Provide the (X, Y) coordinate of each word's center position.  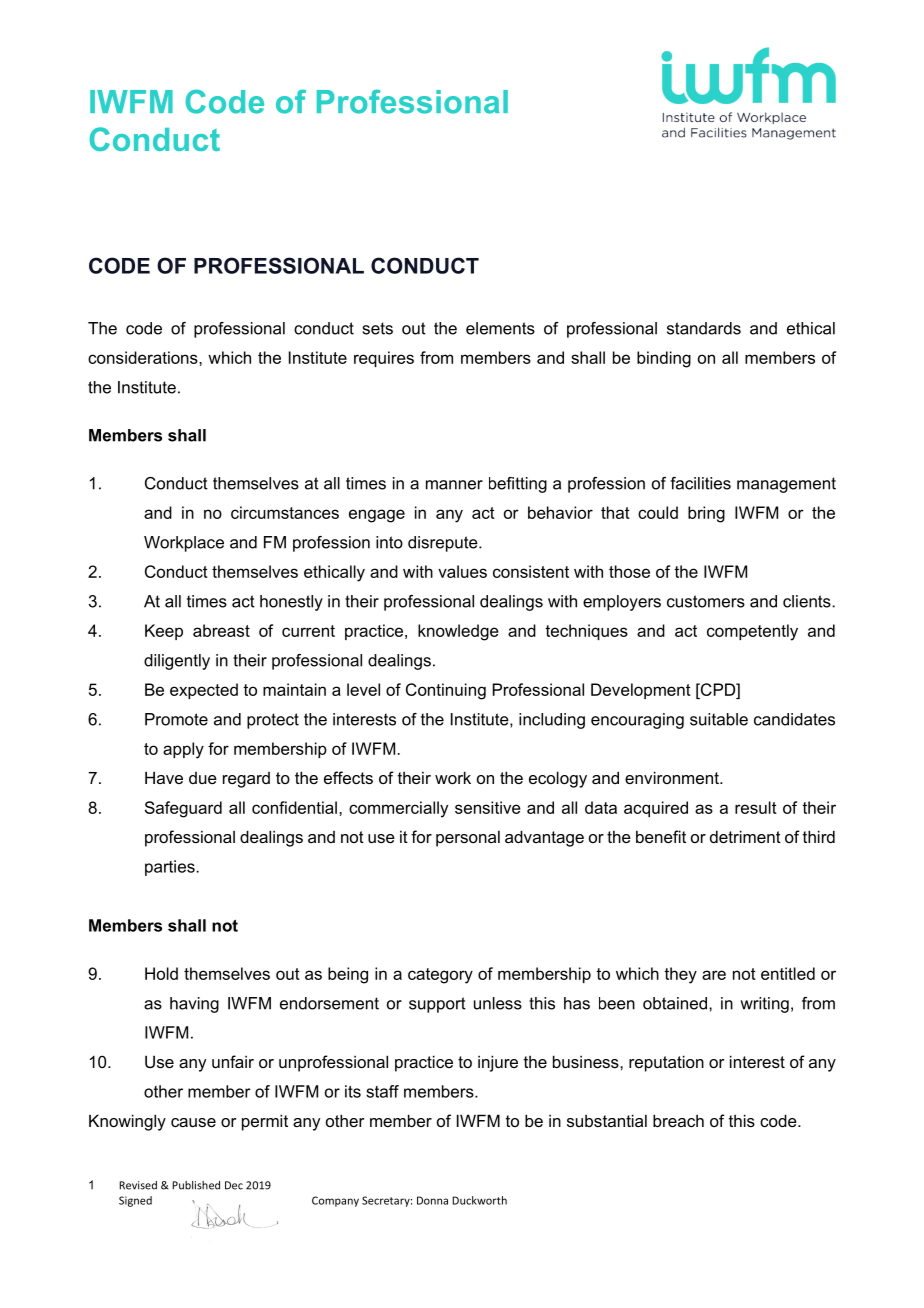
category (440, 976)
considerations (144, 357)
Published (196, 1185)
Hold (161, 973)
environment (673, 777)
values (462, 571)
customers (706, 601)
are (714, 975)
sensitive (488, 807)
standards (704, 328)
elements (500, 328)
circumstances (285, 512)
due (203, 778)
